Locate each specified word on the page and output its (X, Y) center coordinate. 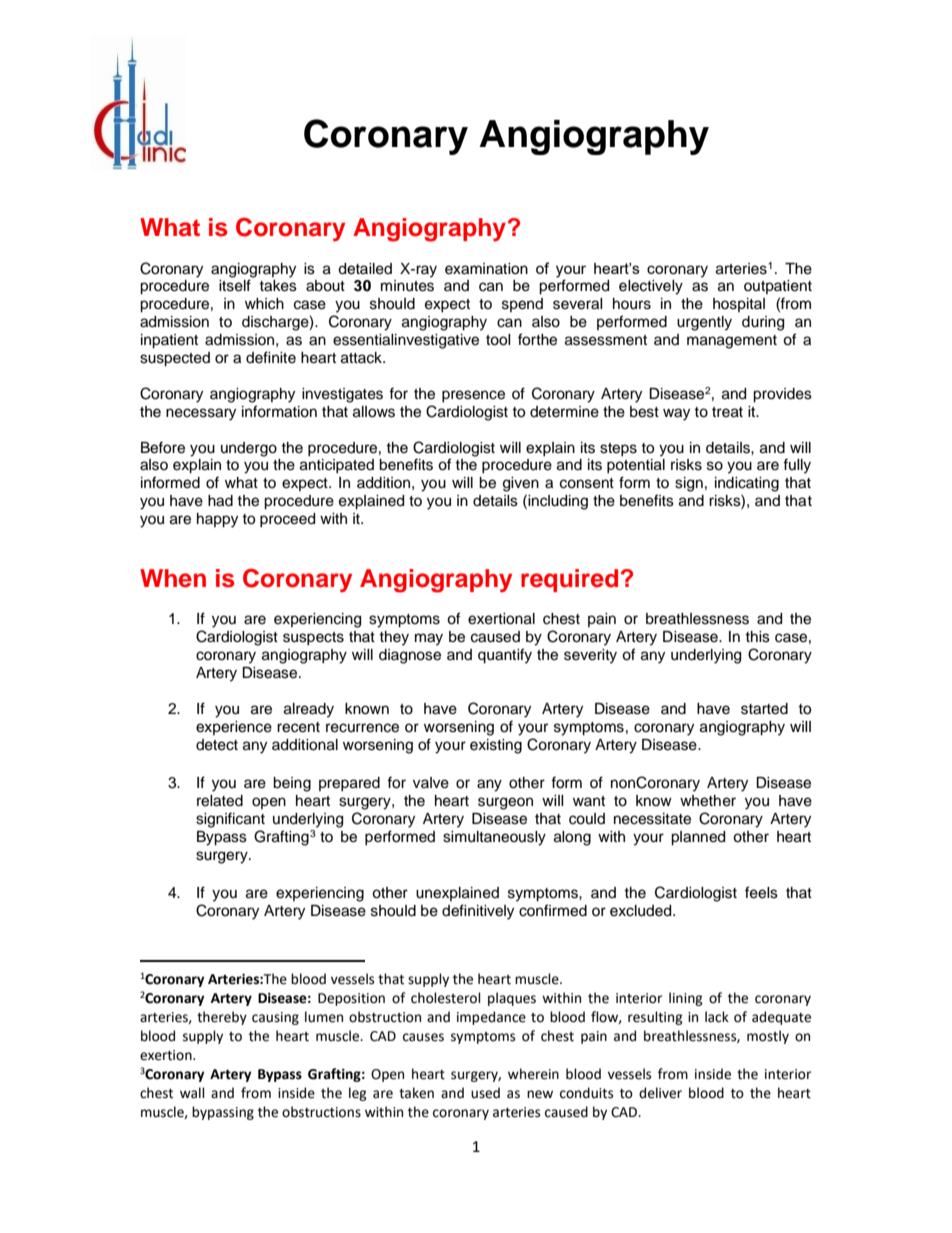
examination (486, 269)
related (220, 801)
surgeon (505, 803)
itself (235, 285)
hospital (739, 305)
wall (192, 1093)
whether (708, 801)
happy (217, 520)
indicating (747, 484)
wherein (533, 1074)
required (569, 580)
